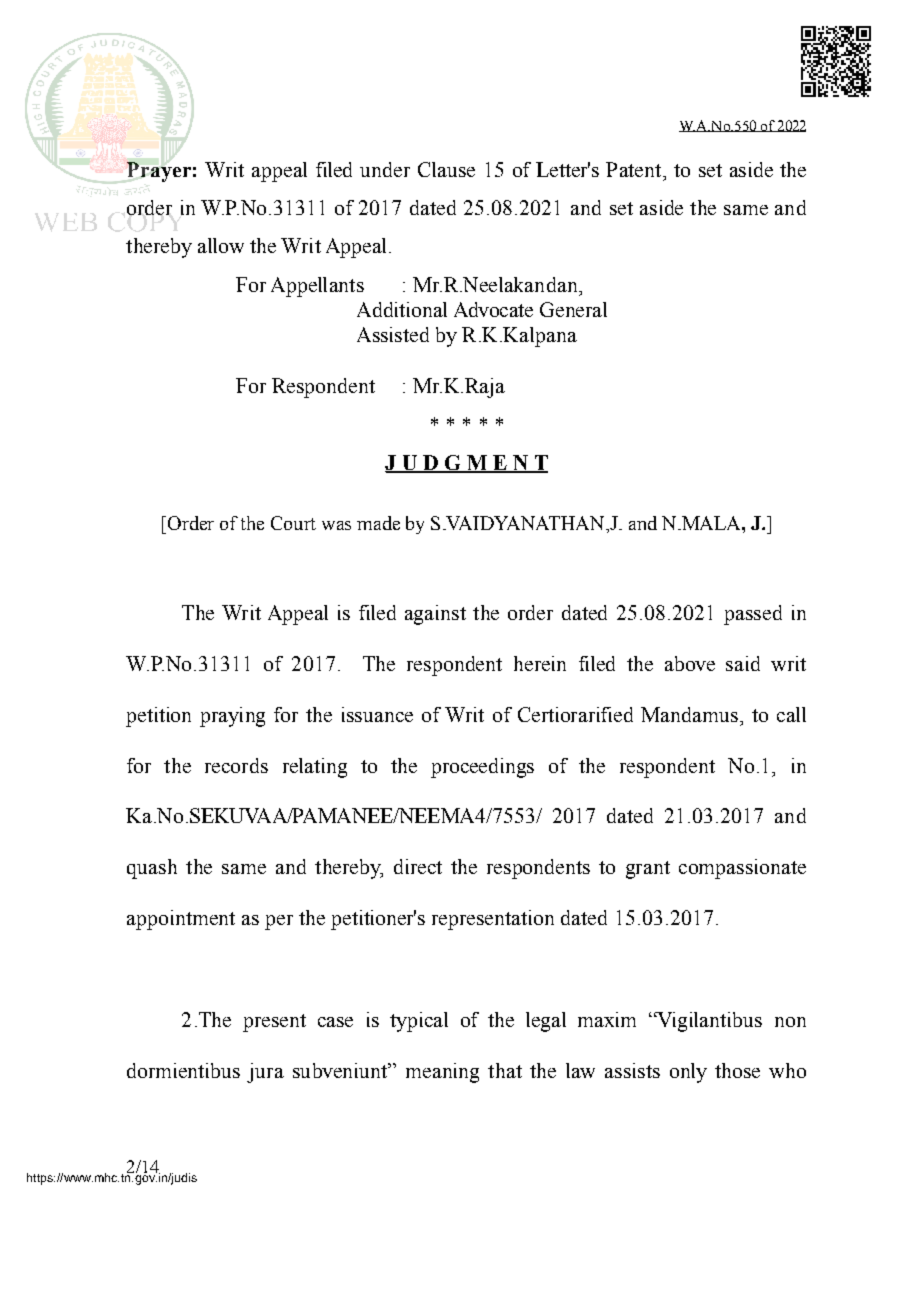 The image size is (924, 1308). I want to click on those, so click(737, 1070).
